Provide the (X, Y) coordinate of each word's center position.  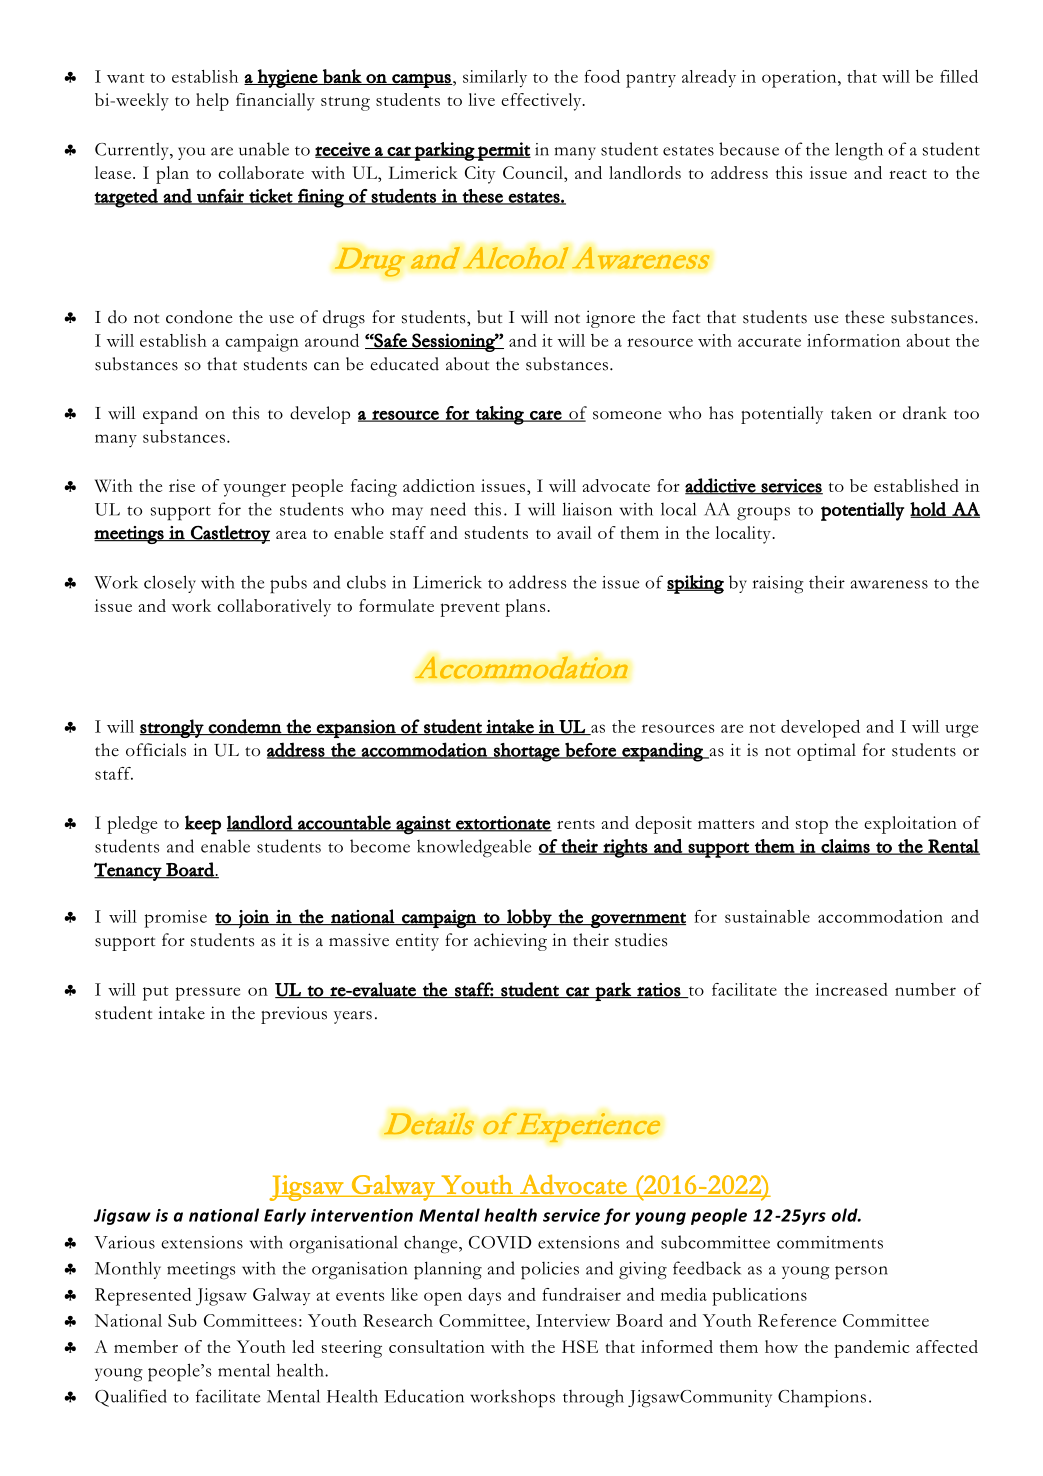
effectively (542, 102)
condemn (245, 727)
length (859, 151)
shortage (526, 752)
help (212, 102)
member (146, 1346)
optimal (826, 752)
